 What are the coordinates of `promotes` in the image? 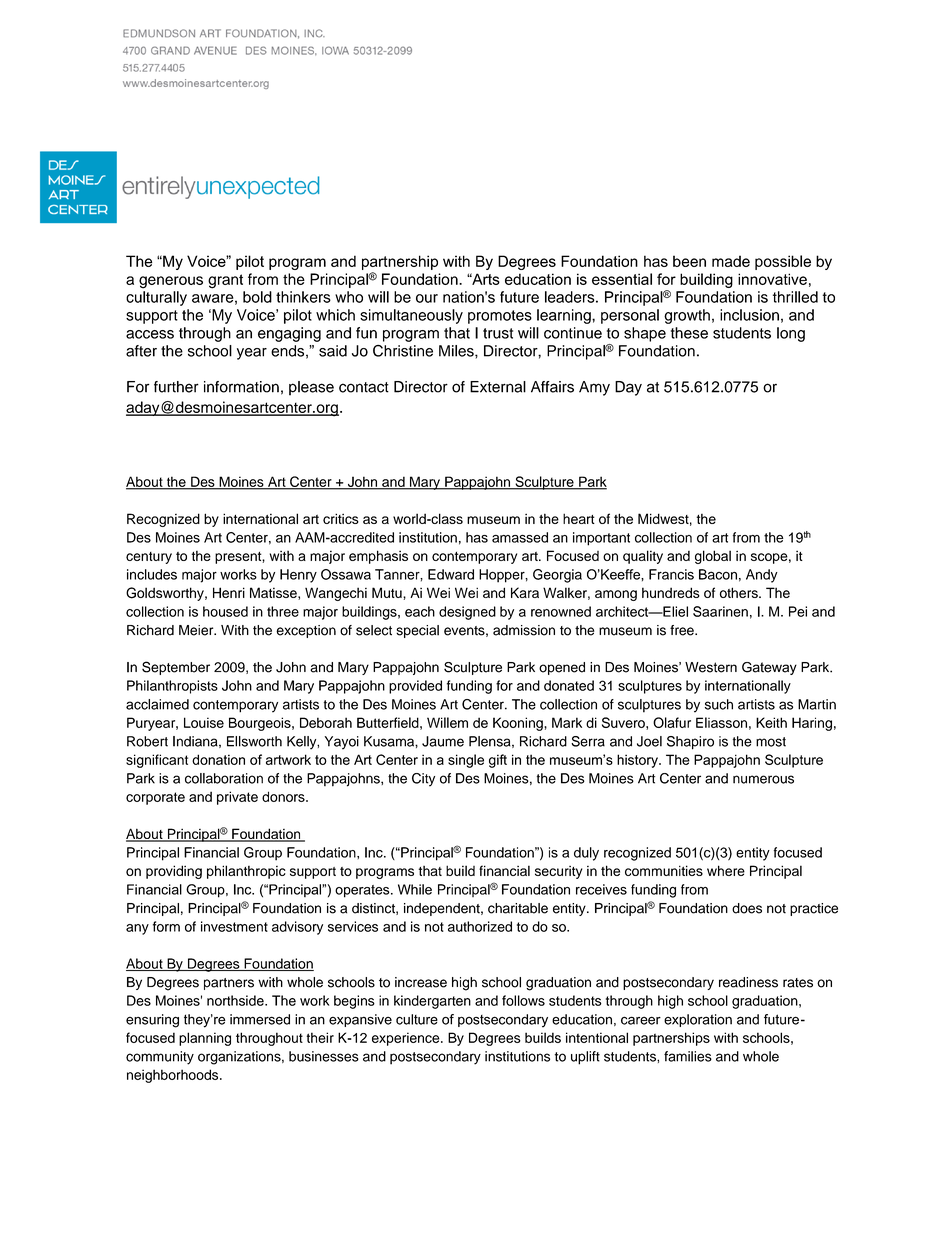 It's located at (500, 317).
